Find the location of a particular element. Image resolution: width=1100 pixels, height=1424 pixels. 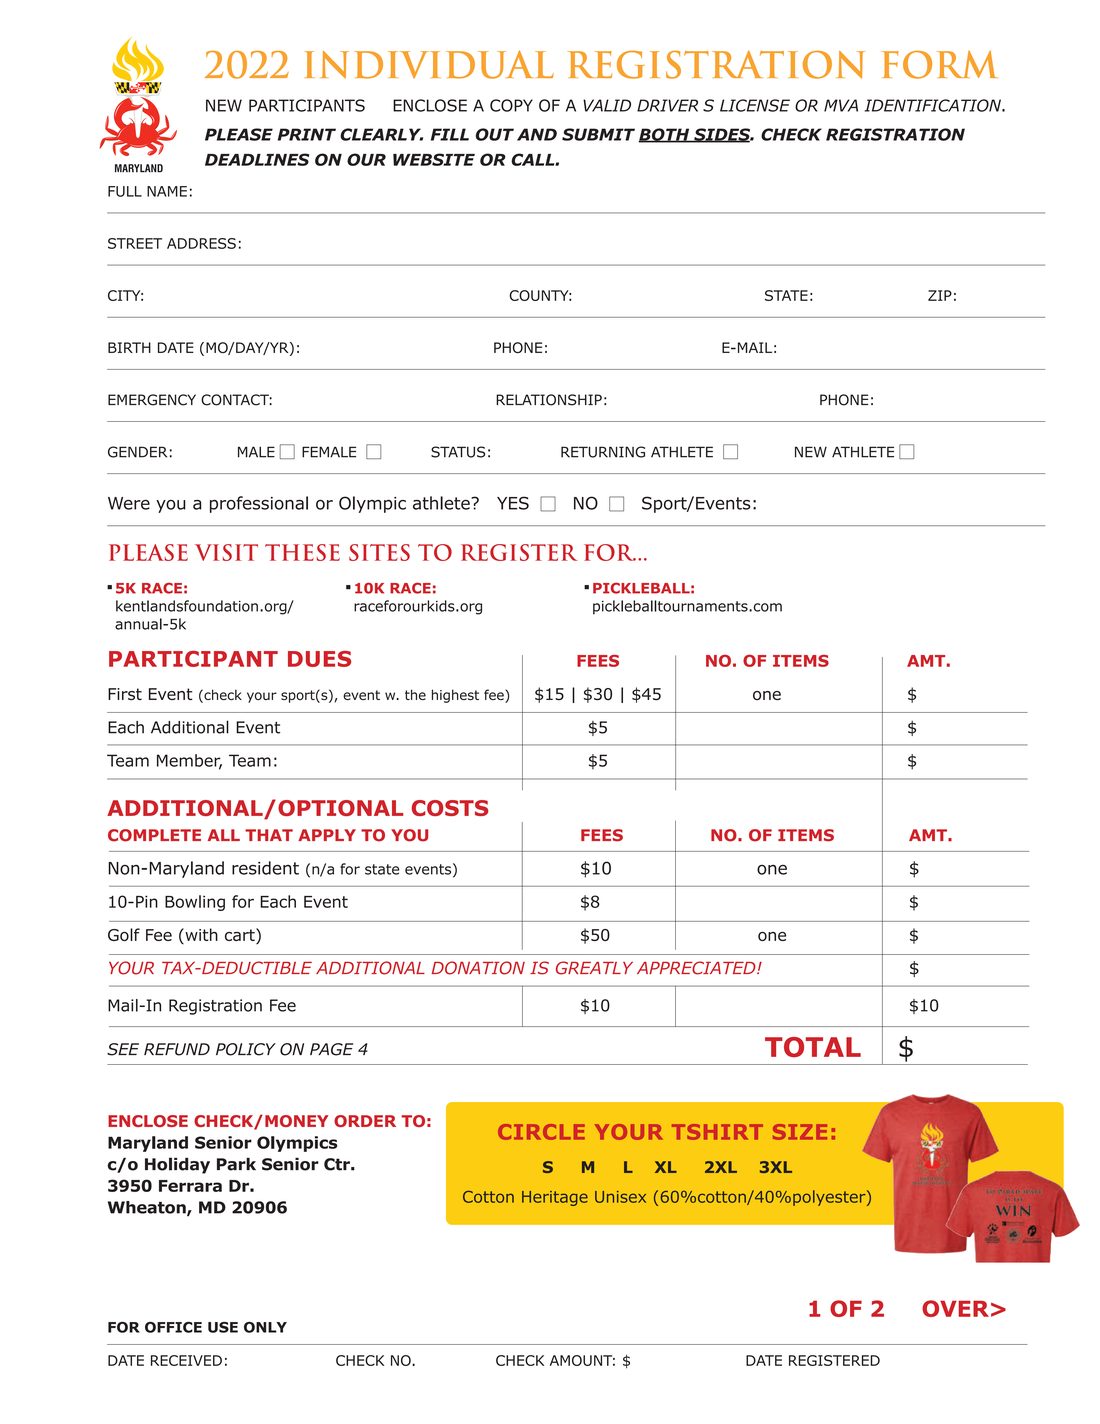

MVA is located at coordinates (841, 105).
